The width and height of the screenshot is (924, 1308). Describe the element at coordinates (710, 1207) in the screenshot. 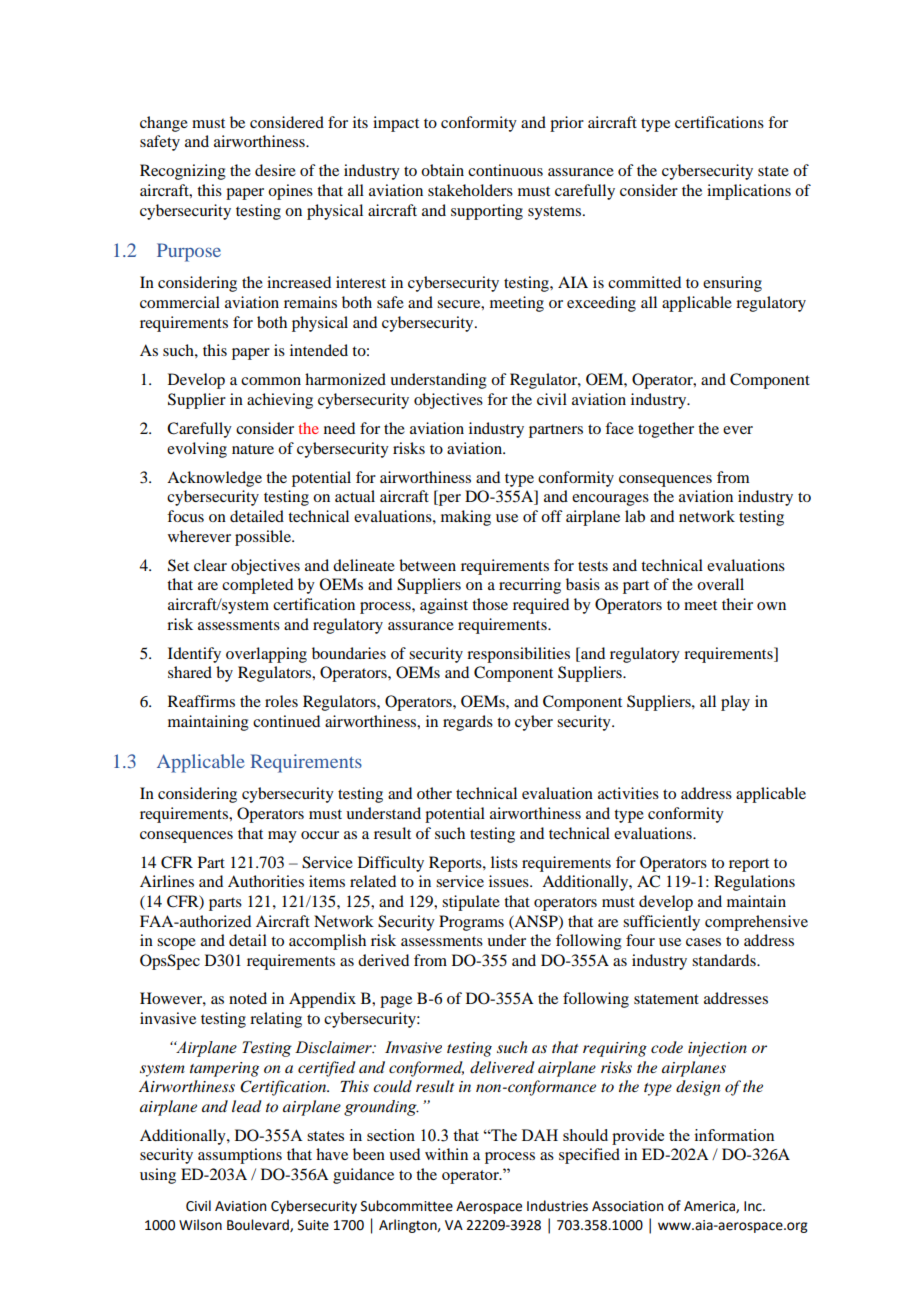

I see `America` at that location.
